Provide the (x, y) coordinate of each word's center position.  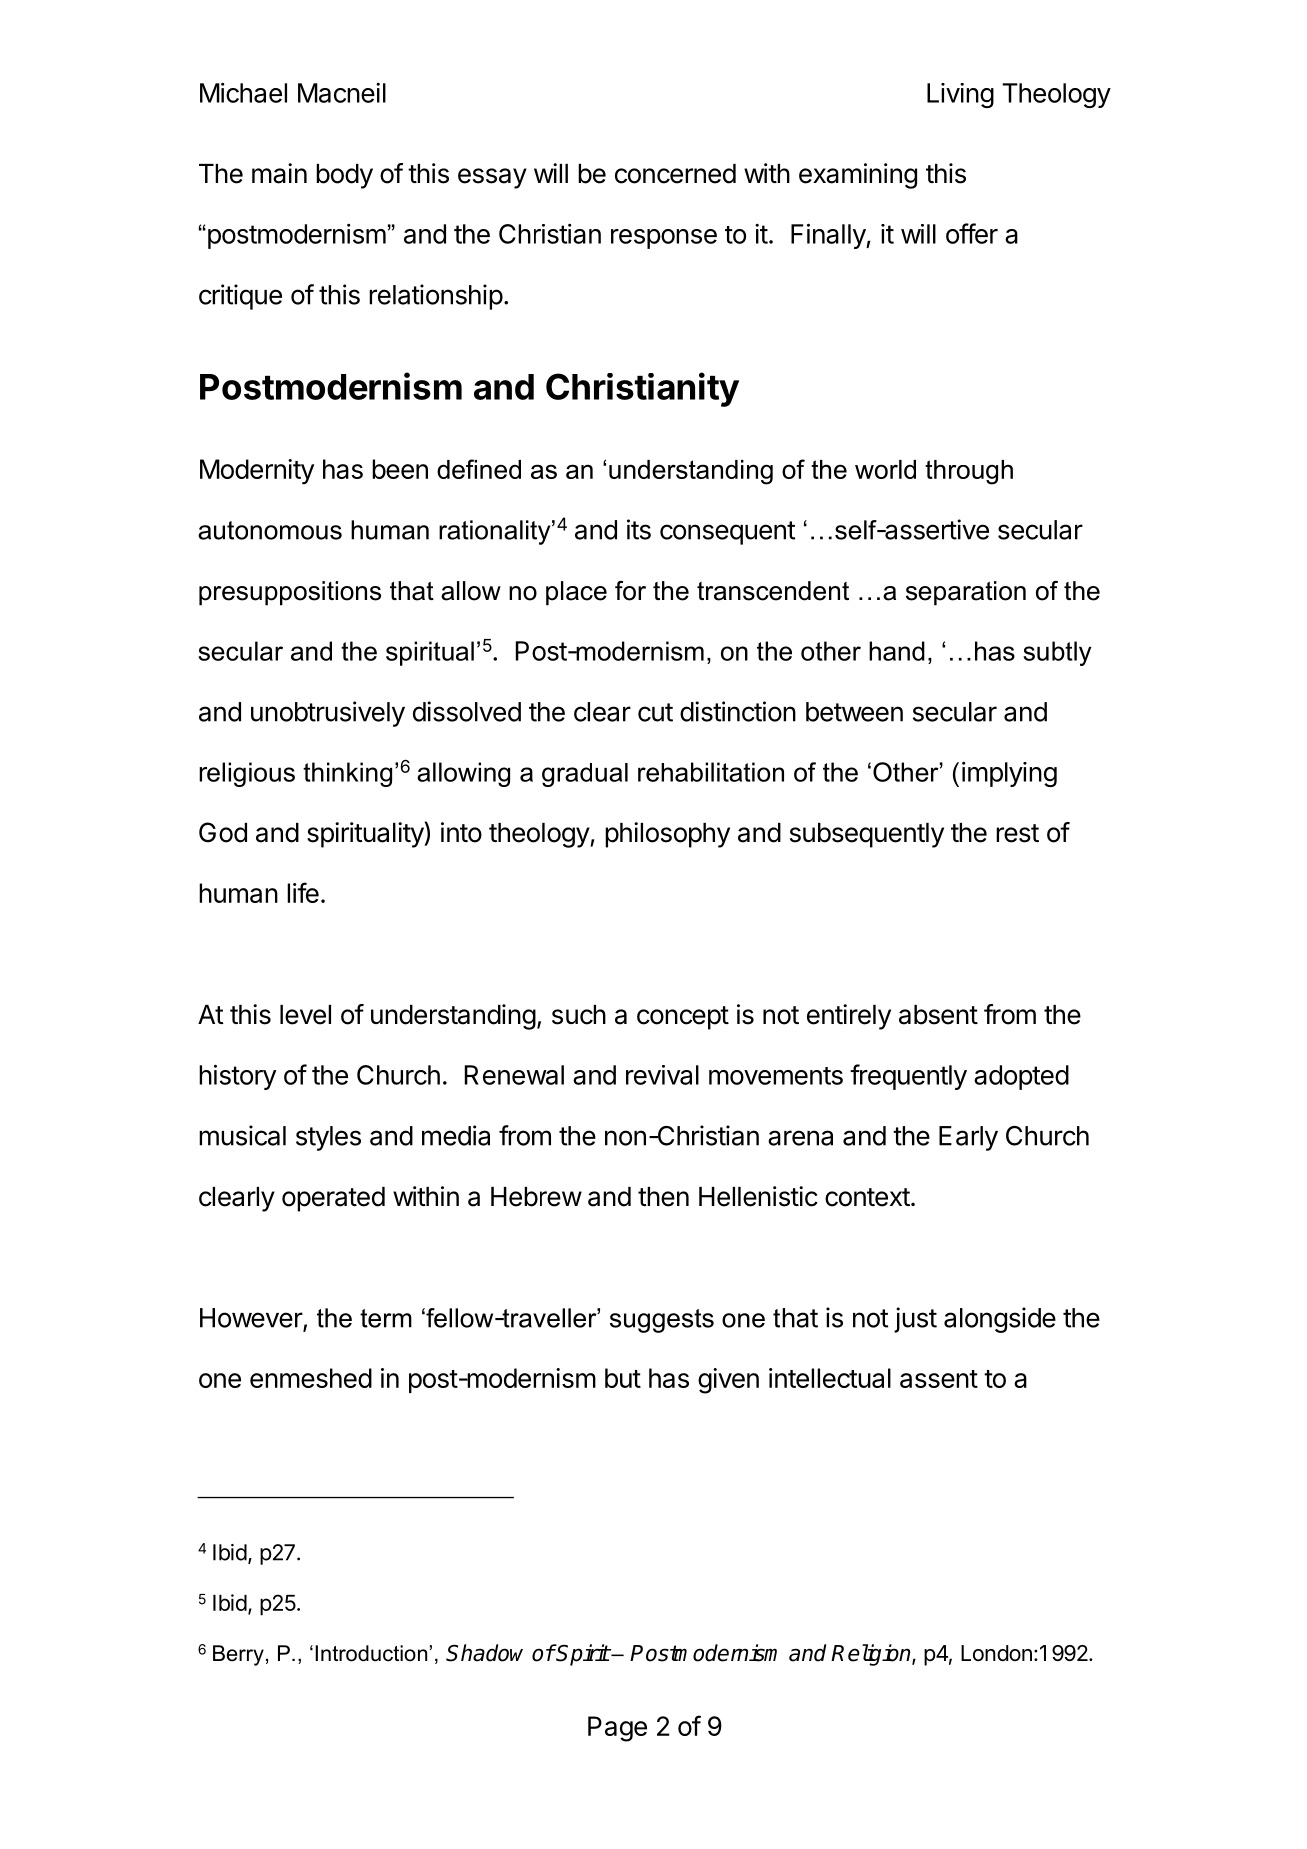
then (663, 1197)
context (867, 1197)
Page (617, 1729)
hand (897, 651)
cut (655, 712)
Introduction (371, 1653)
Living (960, 95)
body (344, 176)
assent (939, 1379)
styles (328, 1138)
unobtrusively (328, 714)
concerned (675, 174)
